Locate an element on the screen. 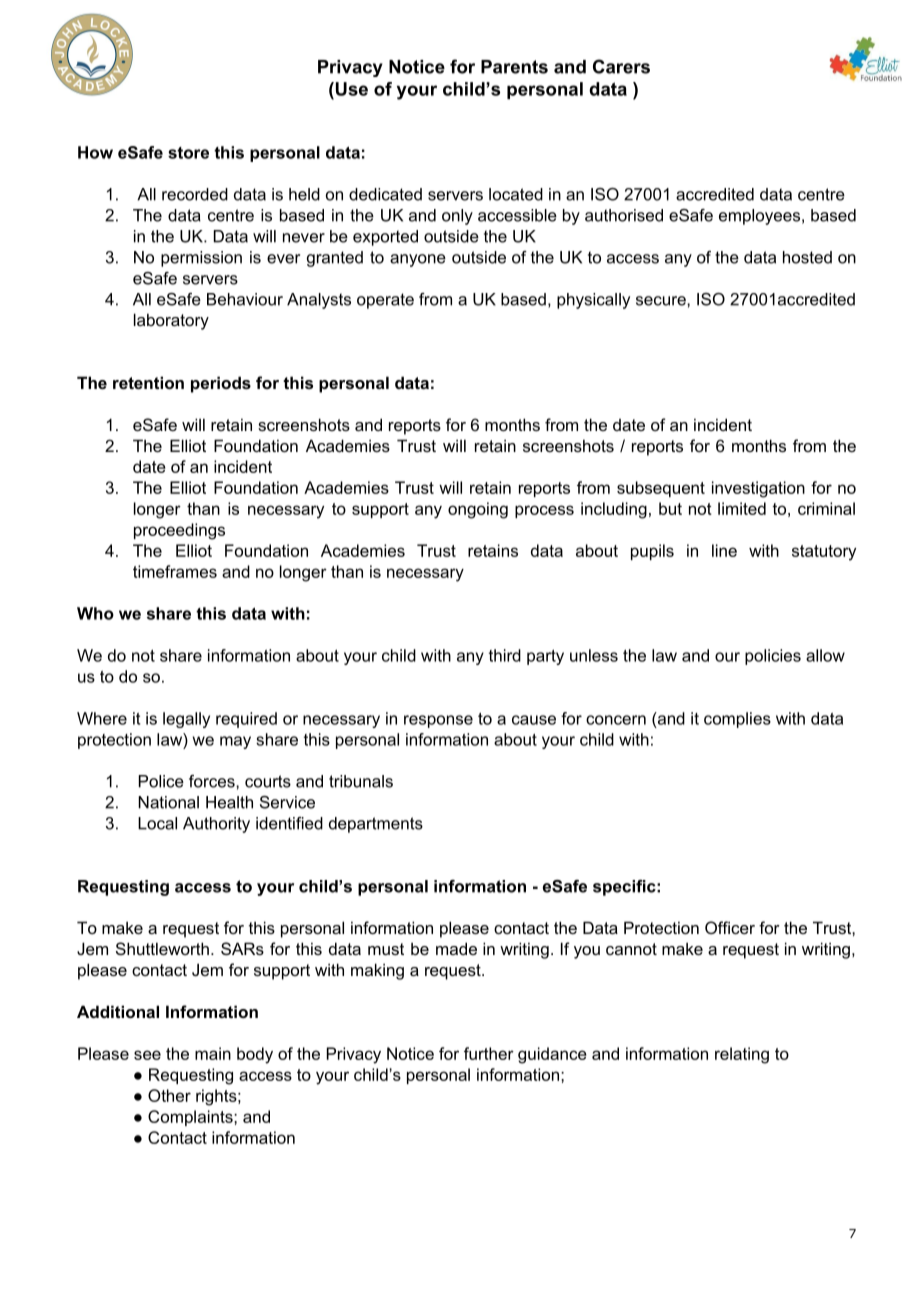 Image resolution: width=924 pixels, height=1308 pixels. operate is located at coordinates (385, 301).
